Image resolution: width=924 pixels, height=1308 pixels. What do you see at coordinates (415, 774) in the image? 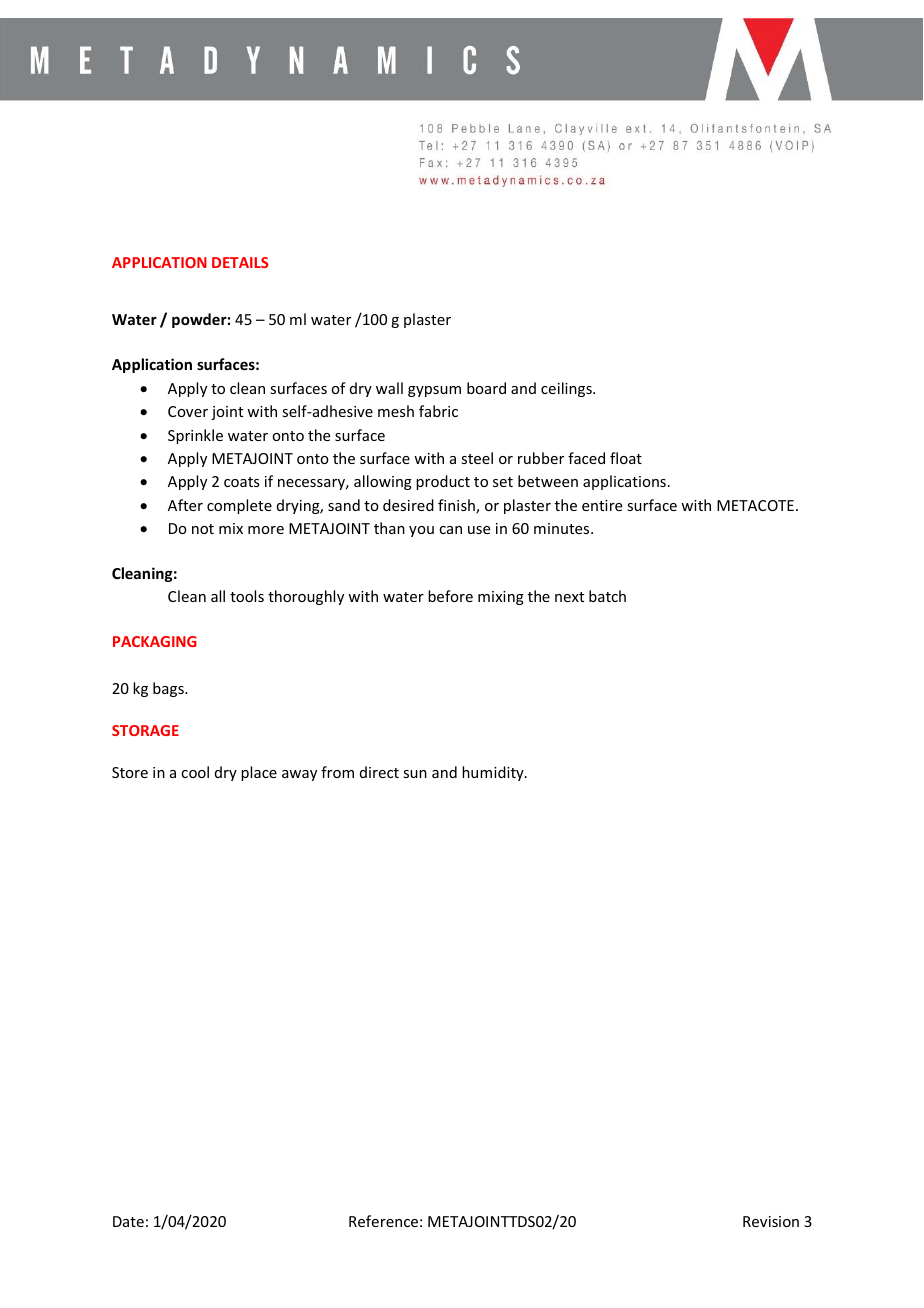
I see `sun` at bounding box center [415, 774].
